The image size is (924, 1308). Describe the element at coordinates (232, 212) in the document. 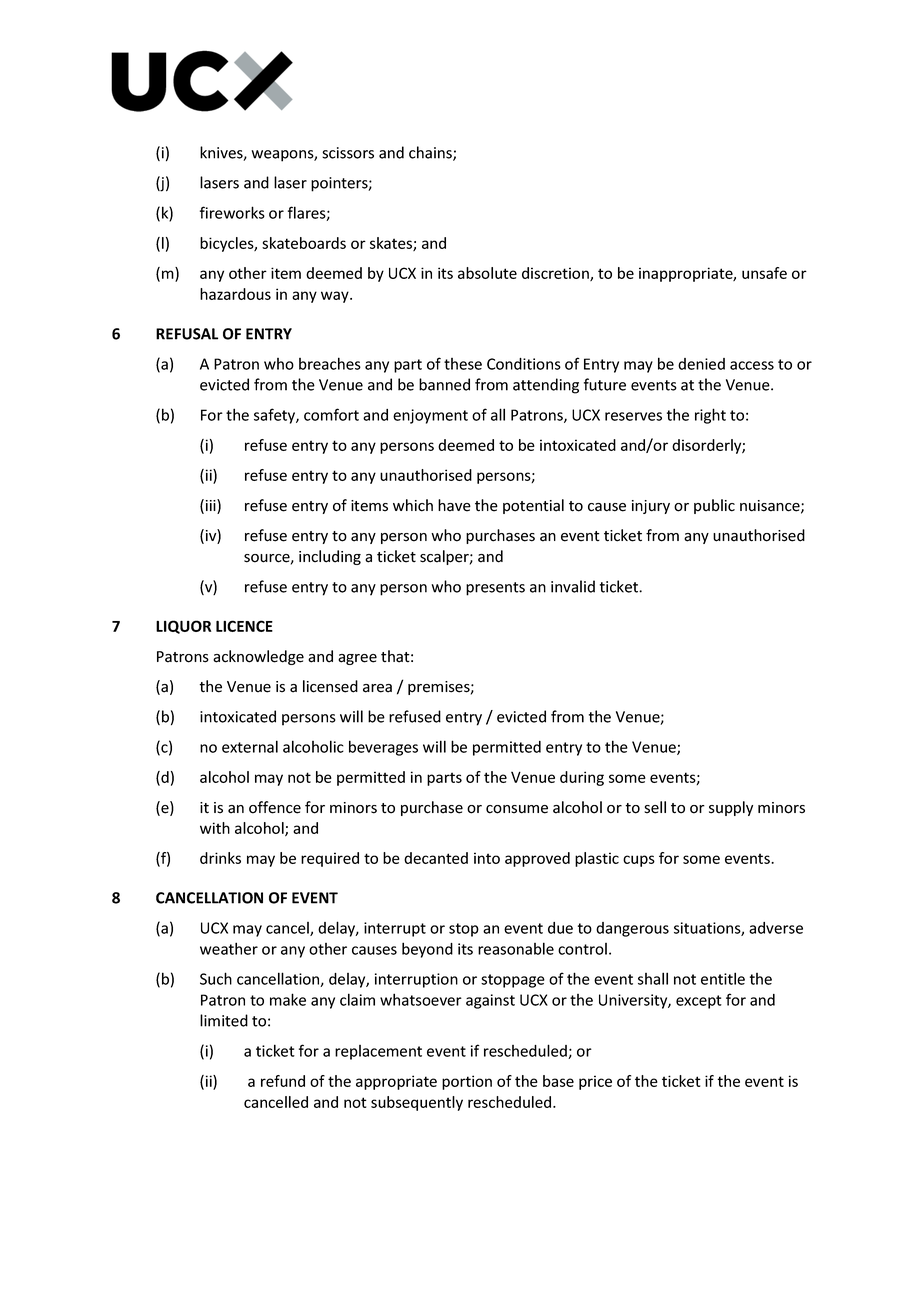

I see `fireworks` at that location.
